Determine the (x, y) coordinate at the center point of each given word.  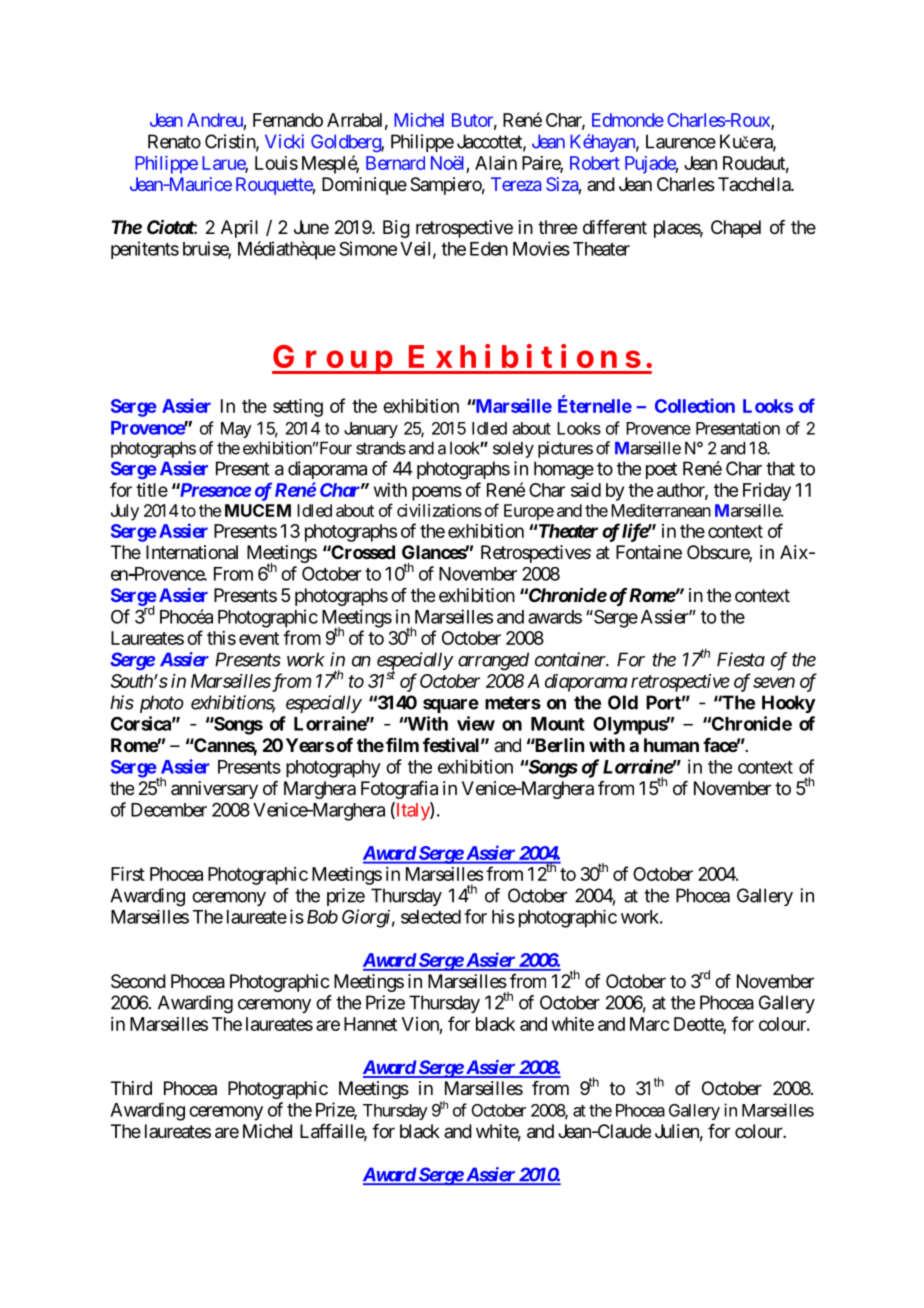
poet (661, 470)
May (236, 430)
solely (513, 449)
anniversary (214, 790)
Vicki (284, 141)
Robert (595, 163)
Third (131, 1088)
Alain (496, 163)
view (476, 723)
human (671, 745)
